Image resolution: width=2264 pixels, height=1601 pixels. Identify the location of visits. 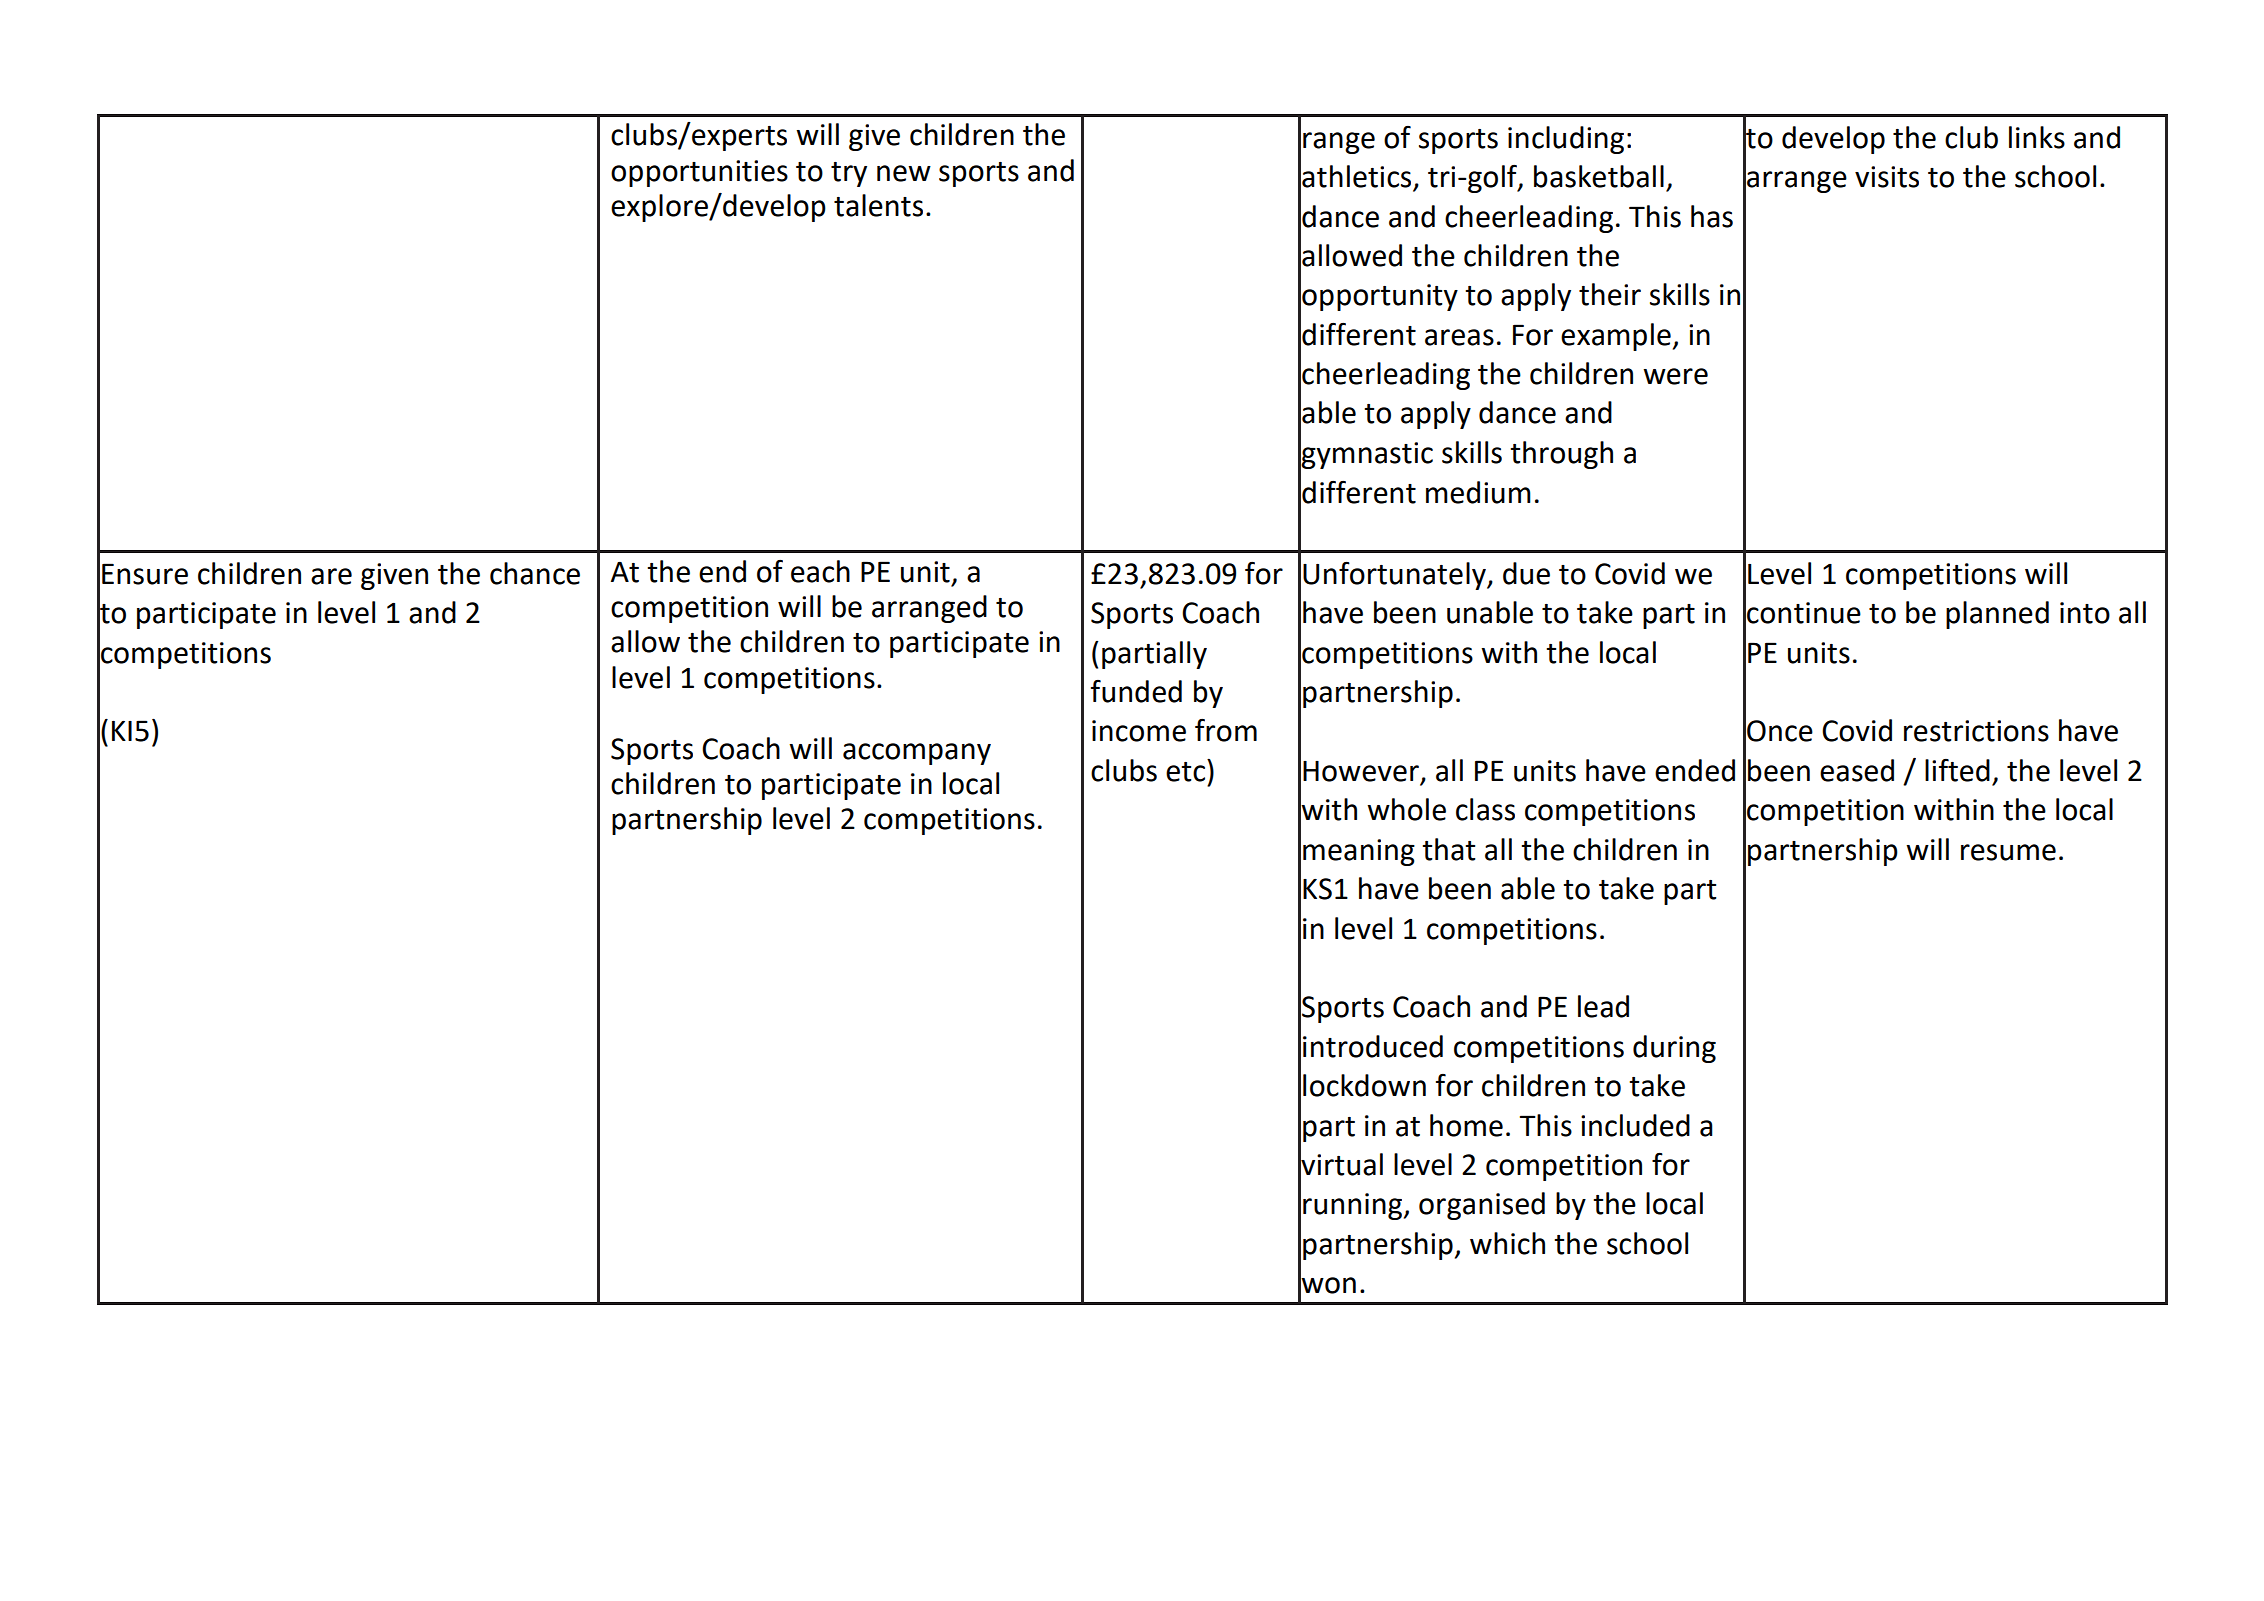
(1887, 177).
